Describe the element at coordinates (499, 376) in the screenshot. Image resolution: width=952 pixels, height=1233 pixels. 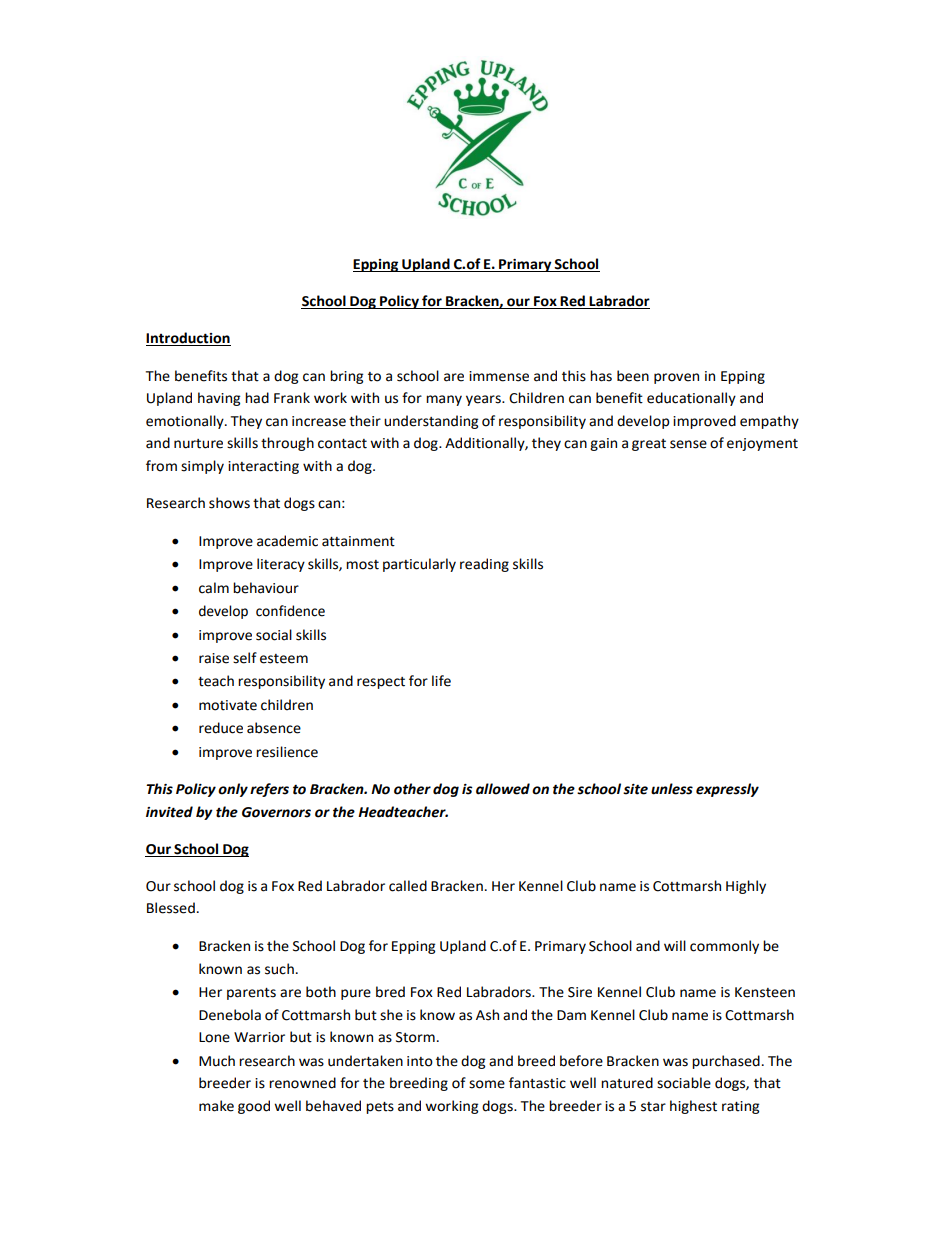
I see `immense` at that location.
